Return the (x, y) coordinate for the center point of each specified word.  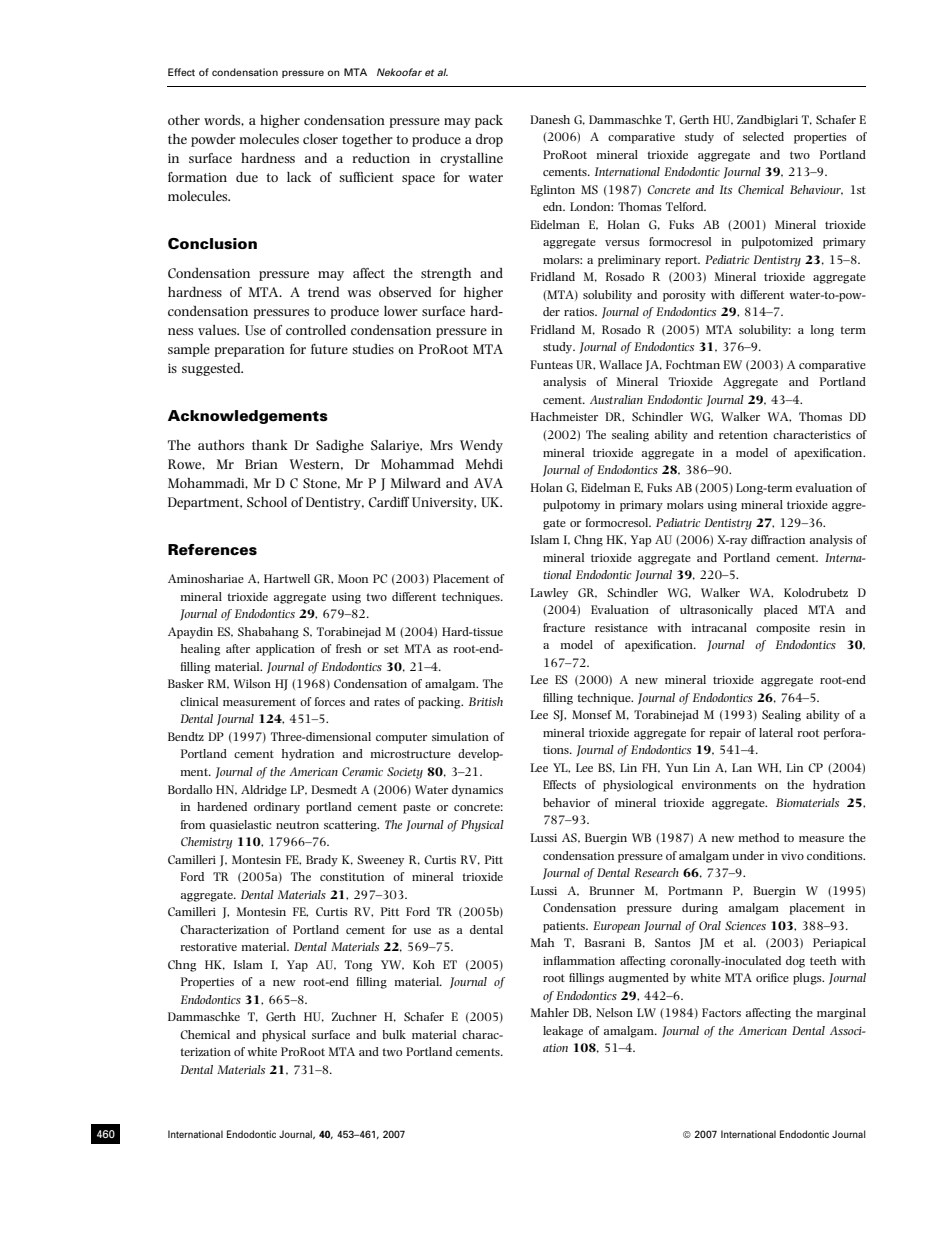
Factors (721, 1012)
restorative (208, 947)
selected (763, 136)
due (247, 177)
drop (489, 140)
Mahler (550, 1012)
